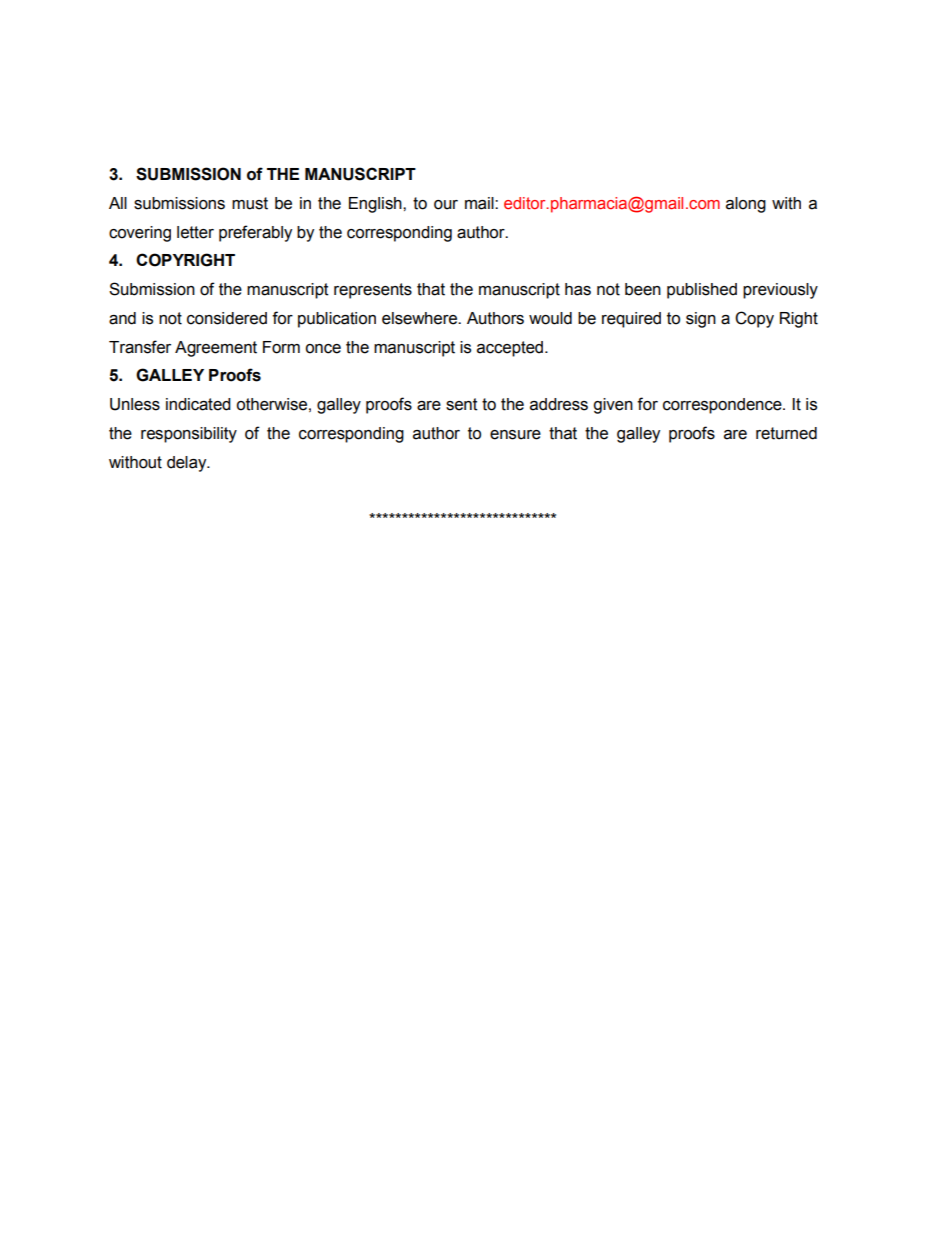 This screenshot has height=1233, width=952. Describe the element at coordinates (515, 435) in the screenshot. I see `ensure` at that location.
